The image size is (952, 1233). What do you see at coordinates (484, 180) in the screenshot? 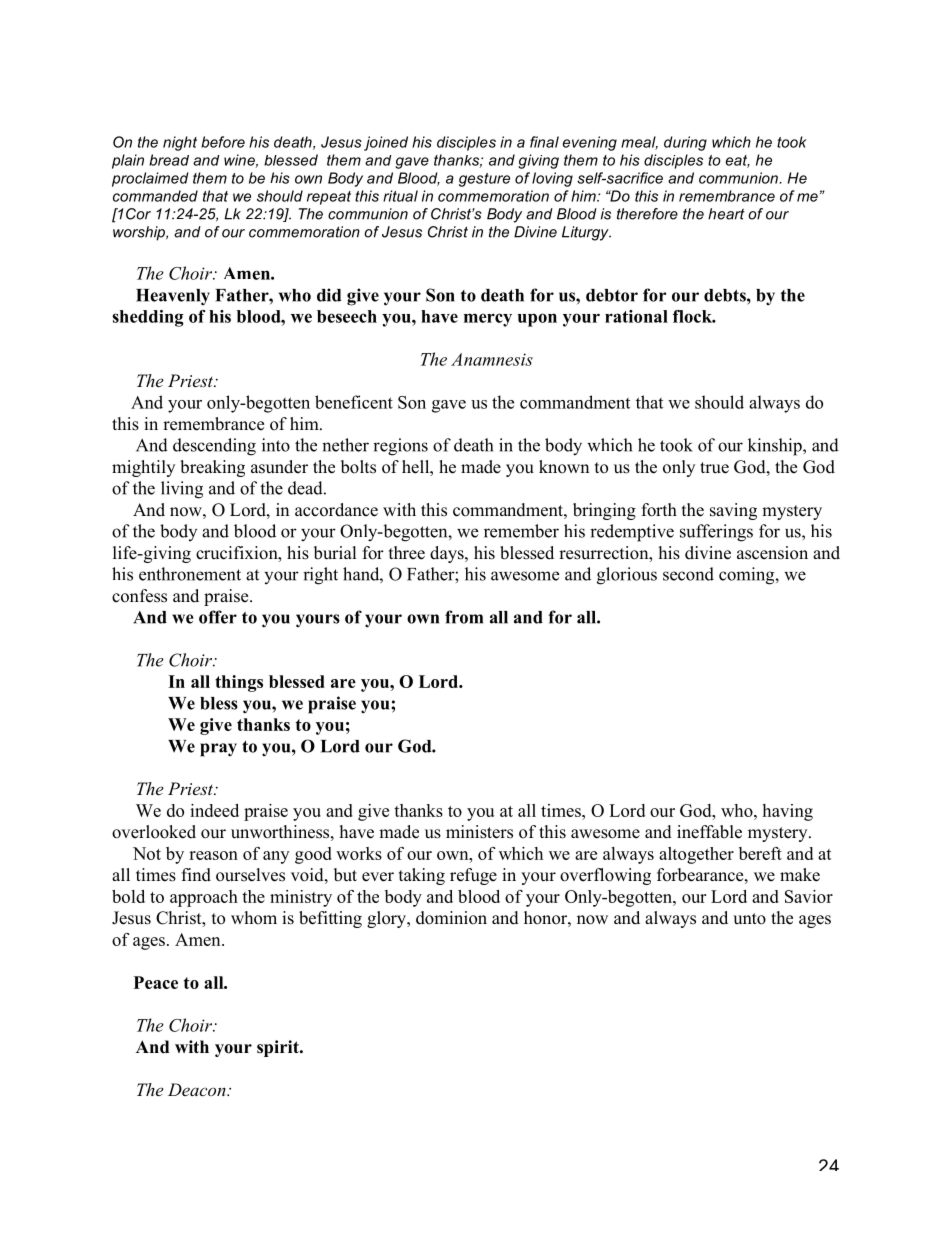
I see `gesture` at bounding box center [484, 180].
